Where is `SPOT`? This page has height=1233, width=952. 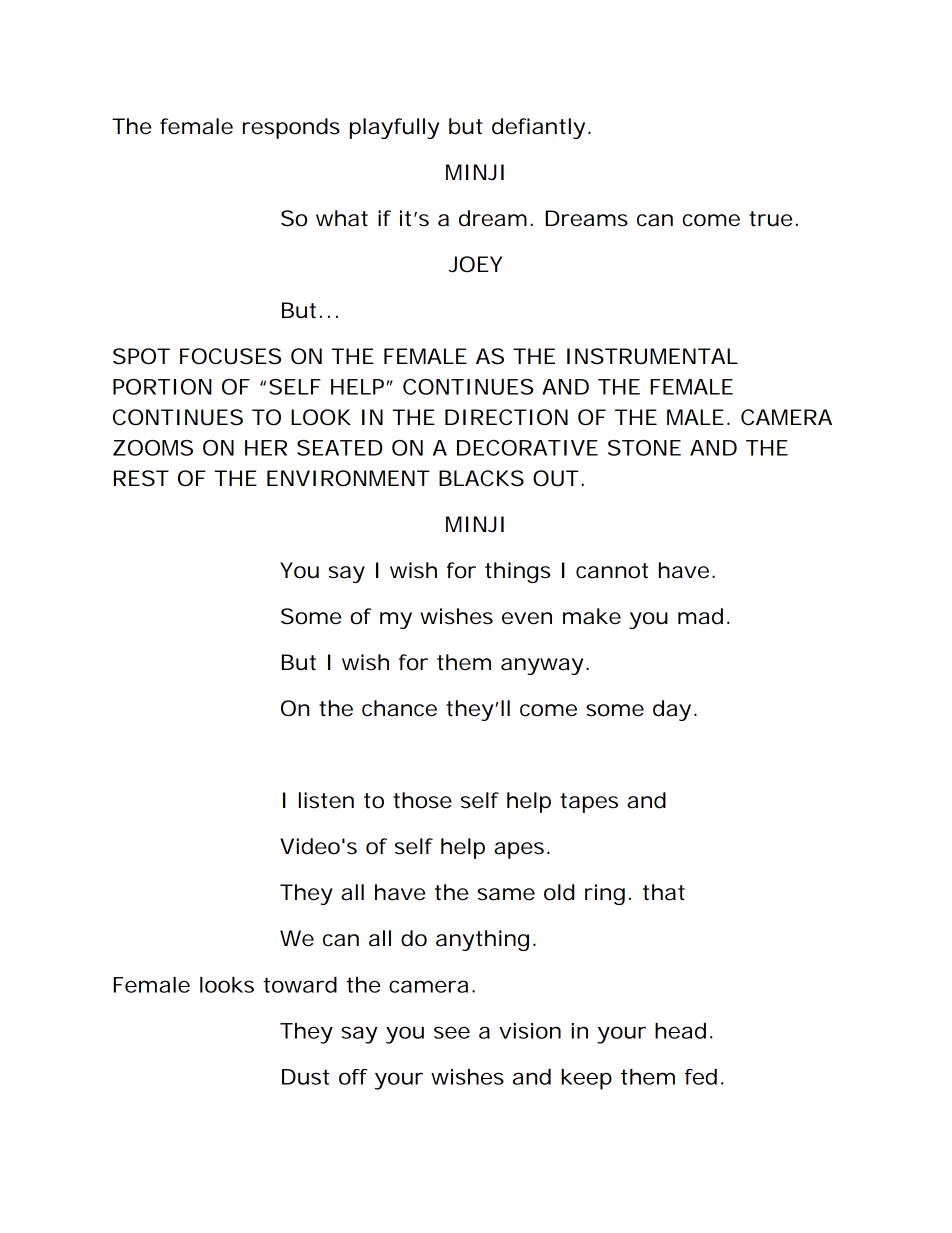
SPOT is located at coordinates (140, 356).
